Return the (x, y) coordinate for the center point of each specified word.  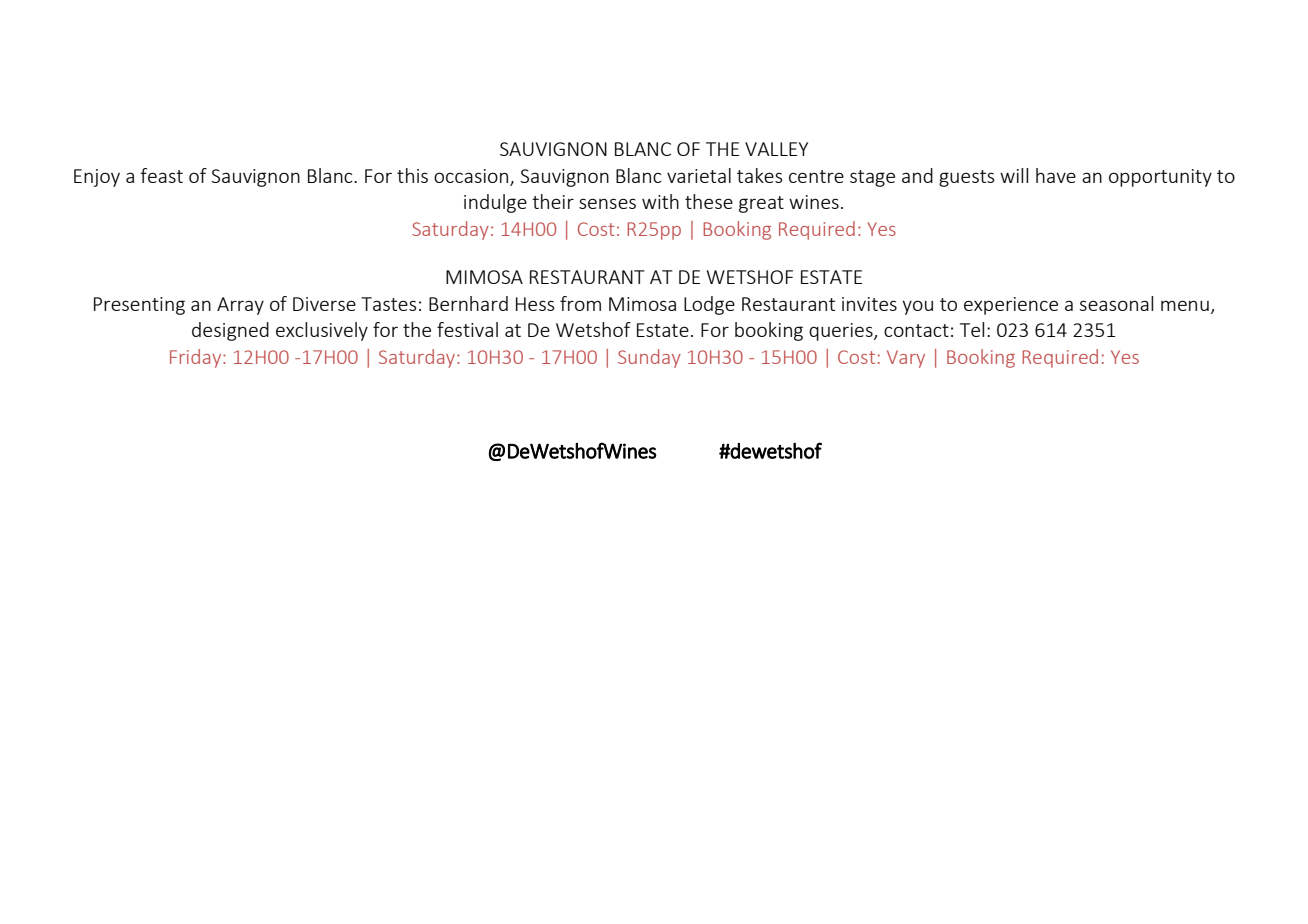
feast (161, 175)
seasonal (1116, 303)
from (580, 303)
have (1056, 175)
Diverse (324, 304)
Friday (197, 358)
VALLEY (776, 149)
